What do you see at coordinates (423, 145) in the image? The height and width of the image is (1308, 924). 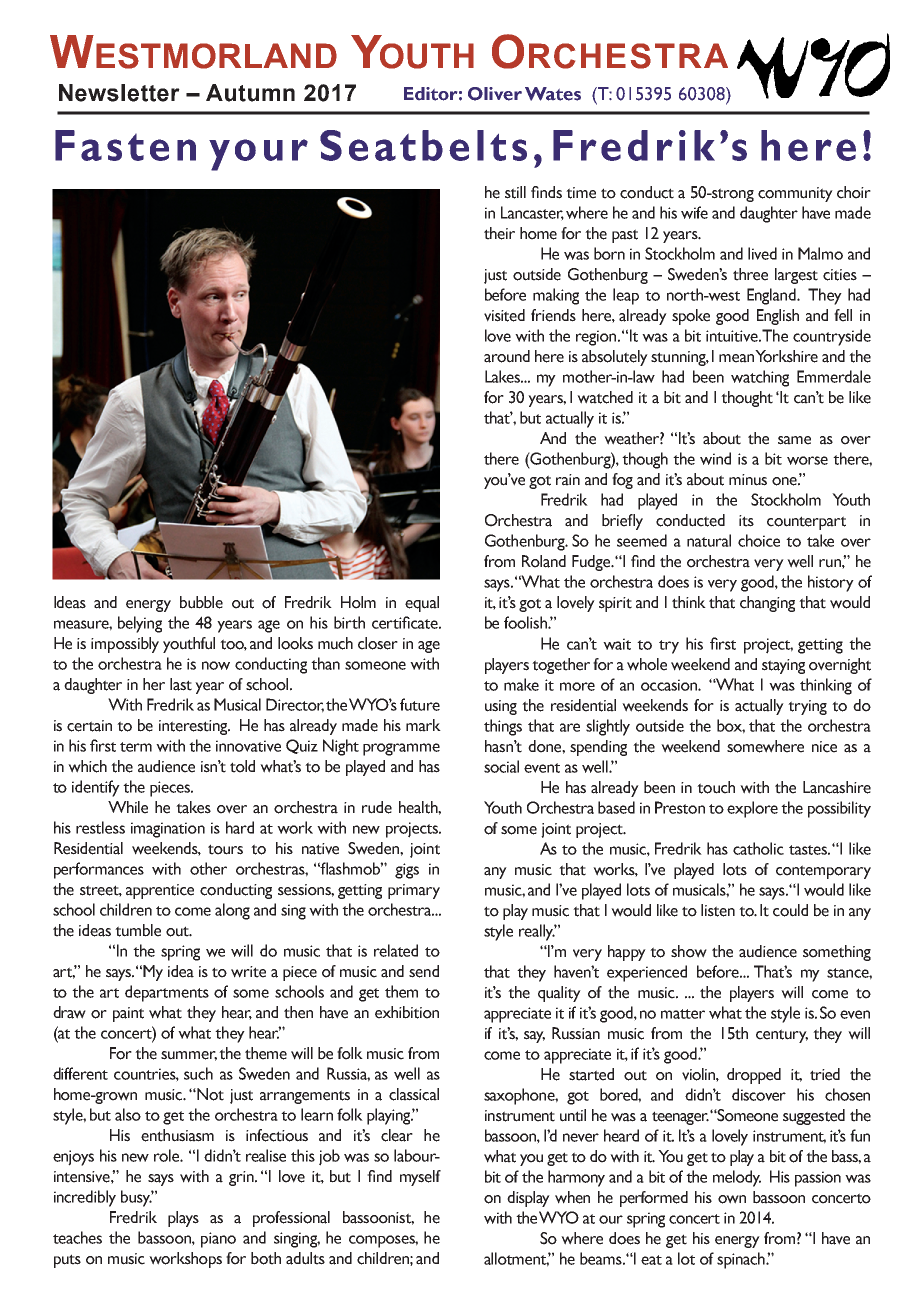 I see `Seatbelts` at bounding box center [423, 145].
